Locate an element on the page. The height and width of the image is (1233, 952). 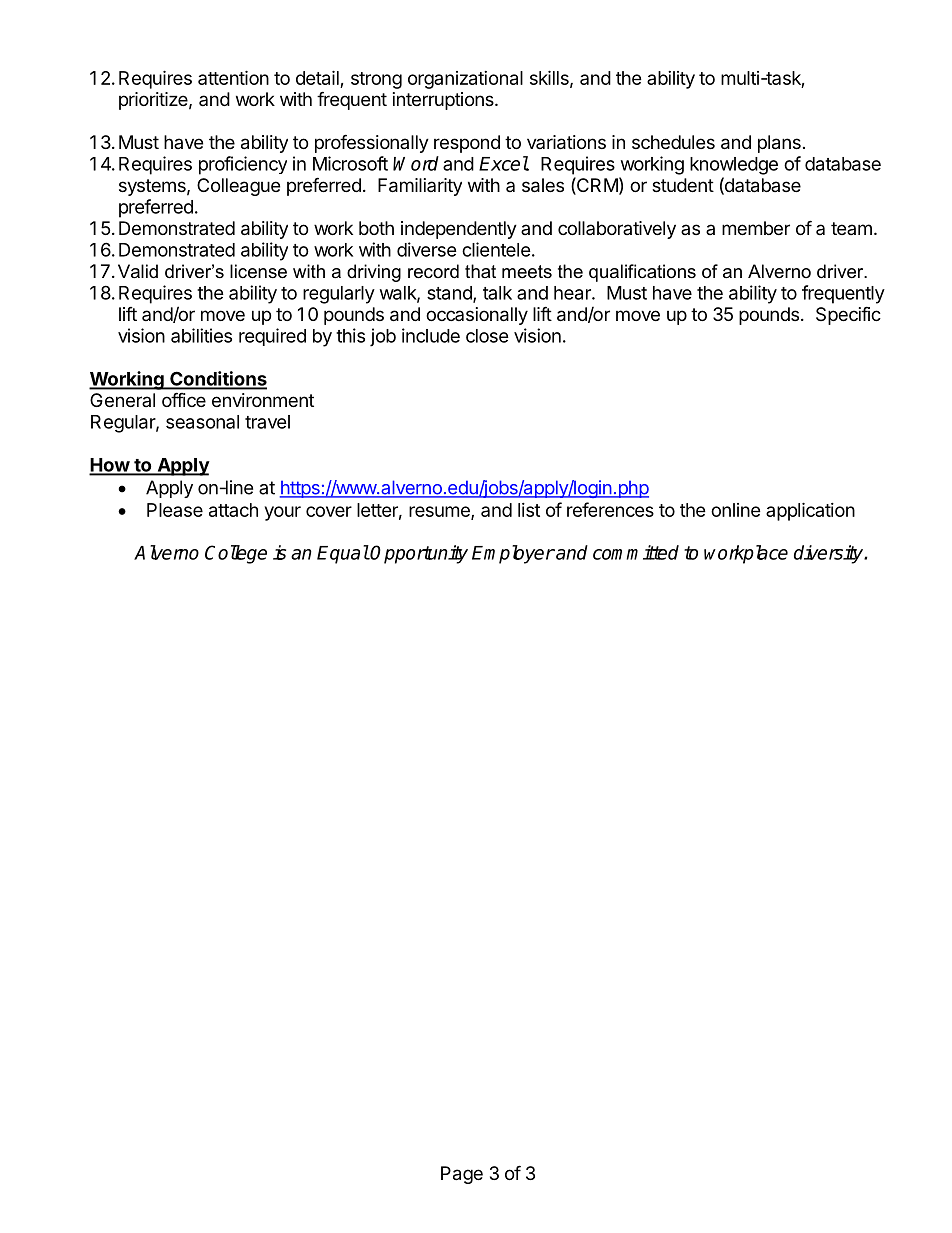
list is located at coordinates (529, 510).
